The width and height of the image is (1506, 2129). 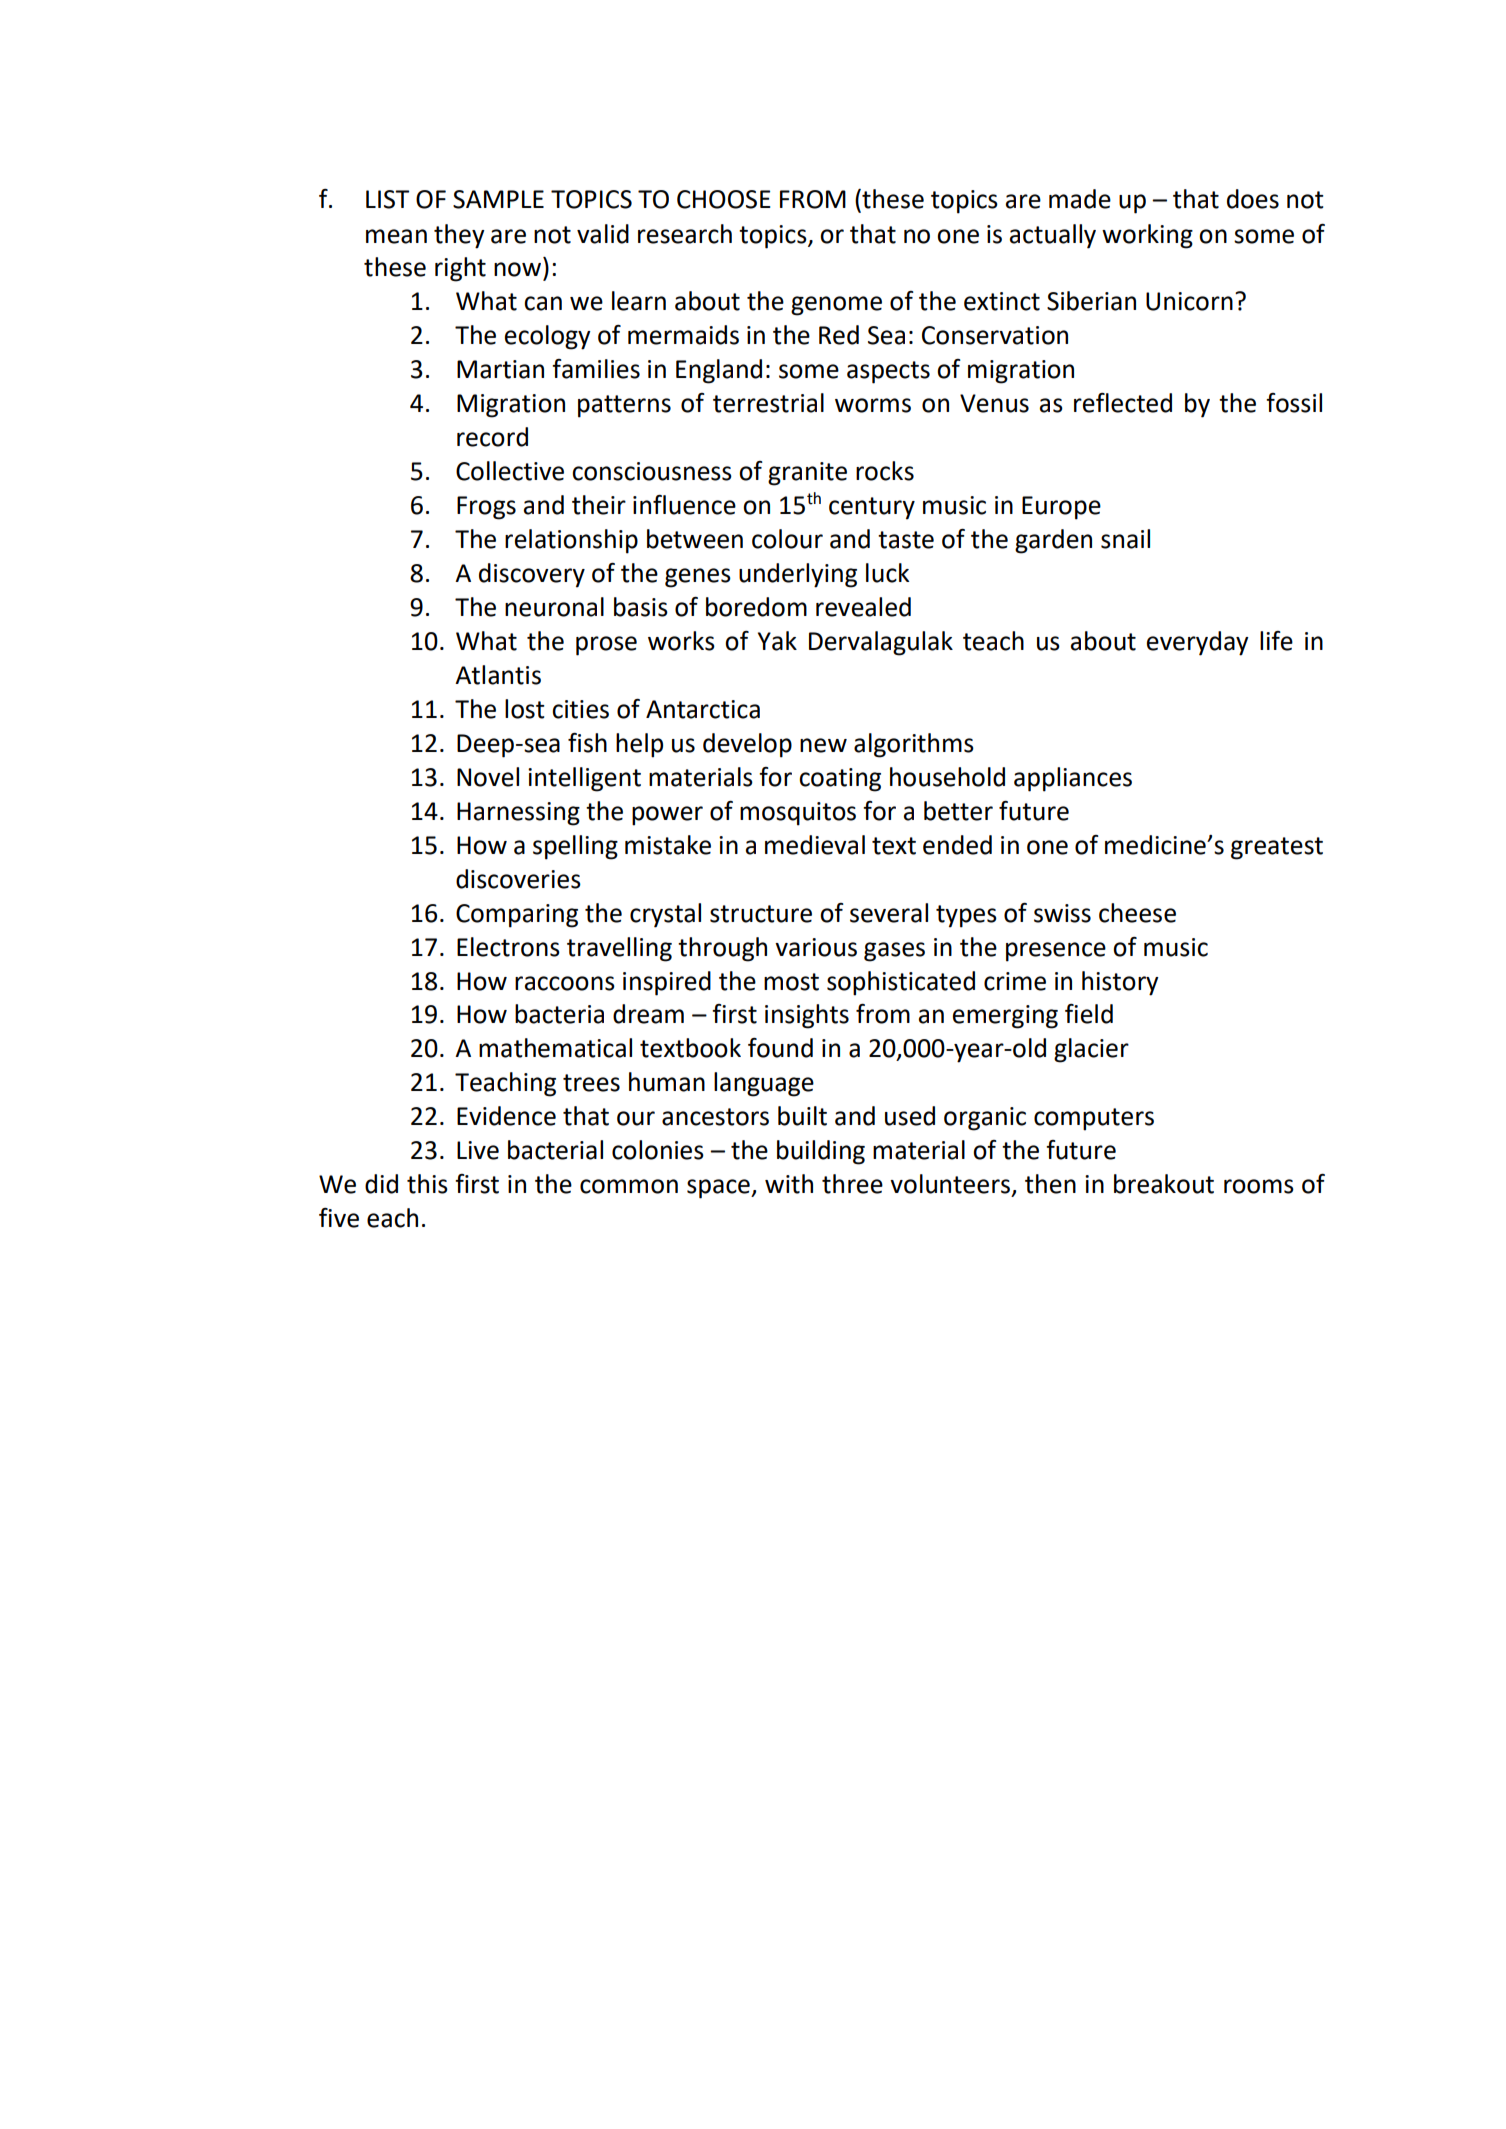 I want to click on they, so click(x=459, y=236).
